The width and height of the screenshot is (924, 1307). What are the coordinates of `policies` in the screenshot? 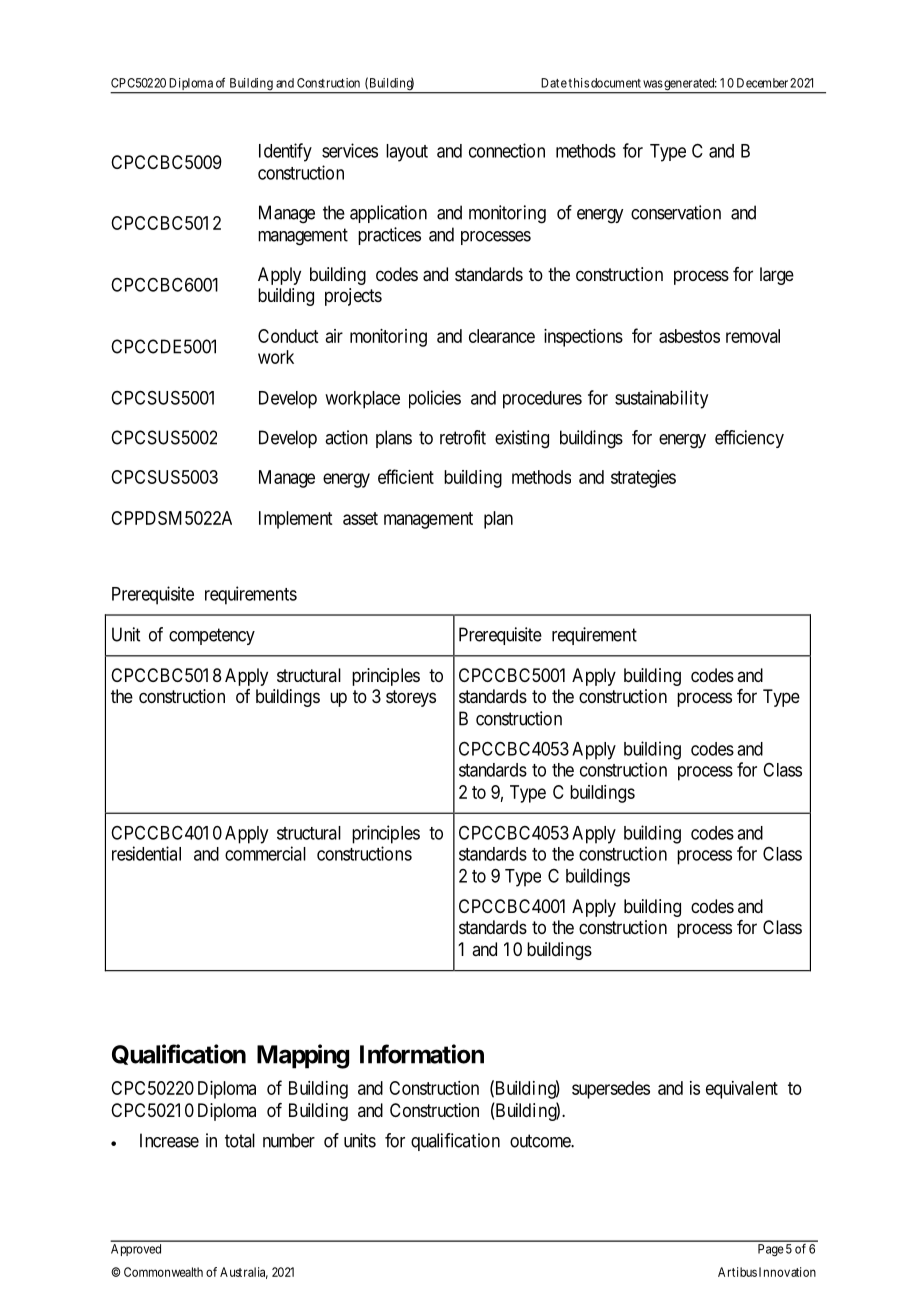 It's located at (435, 399).
